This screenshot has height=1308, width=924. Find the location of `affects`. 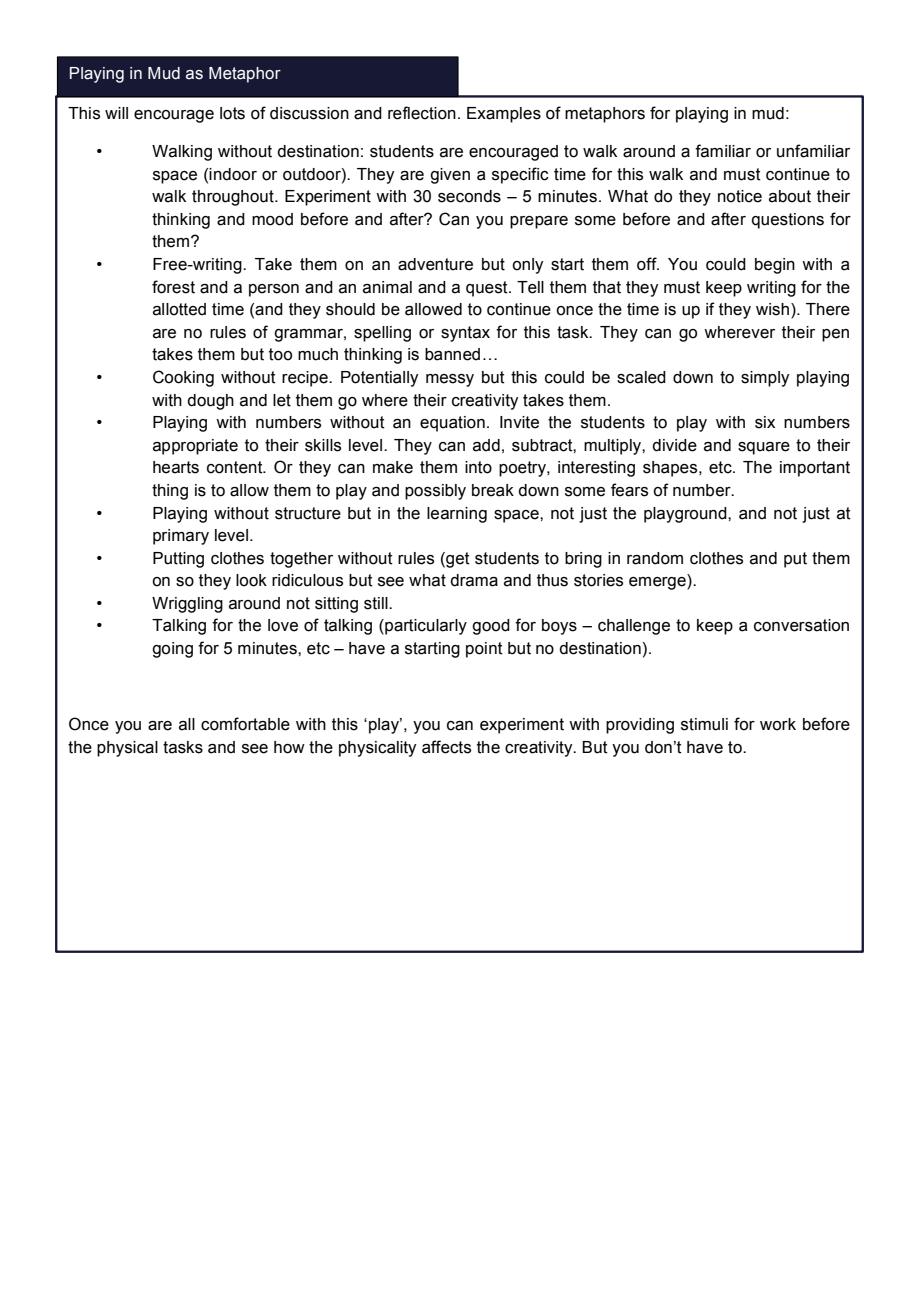

affects is located at coordinates (446, 747).
